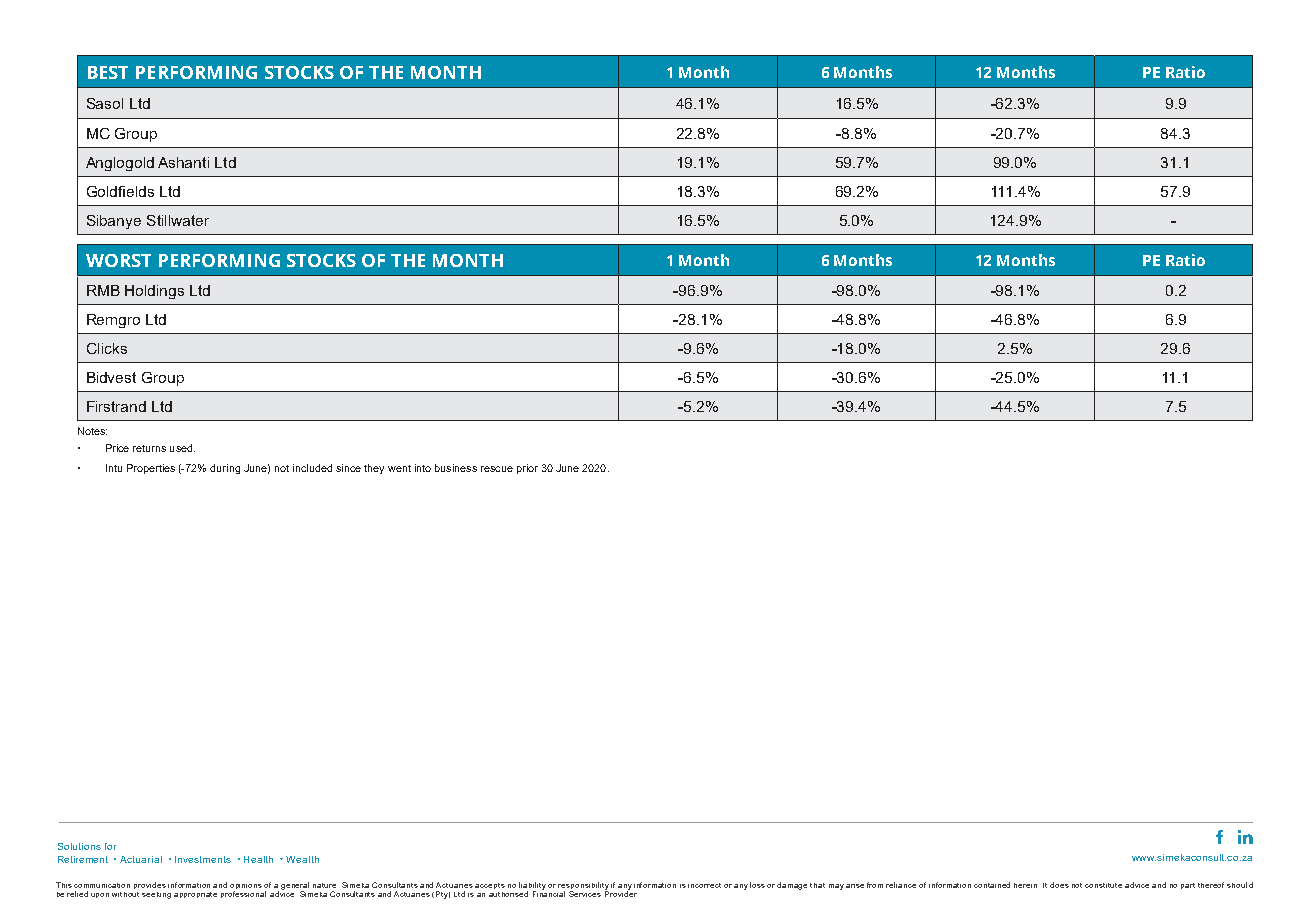 The image size is (1308, 924). What do you see at coordinates (497, 469) in the screenshot?
I see `rescue` at bounding box center [497, 469].
